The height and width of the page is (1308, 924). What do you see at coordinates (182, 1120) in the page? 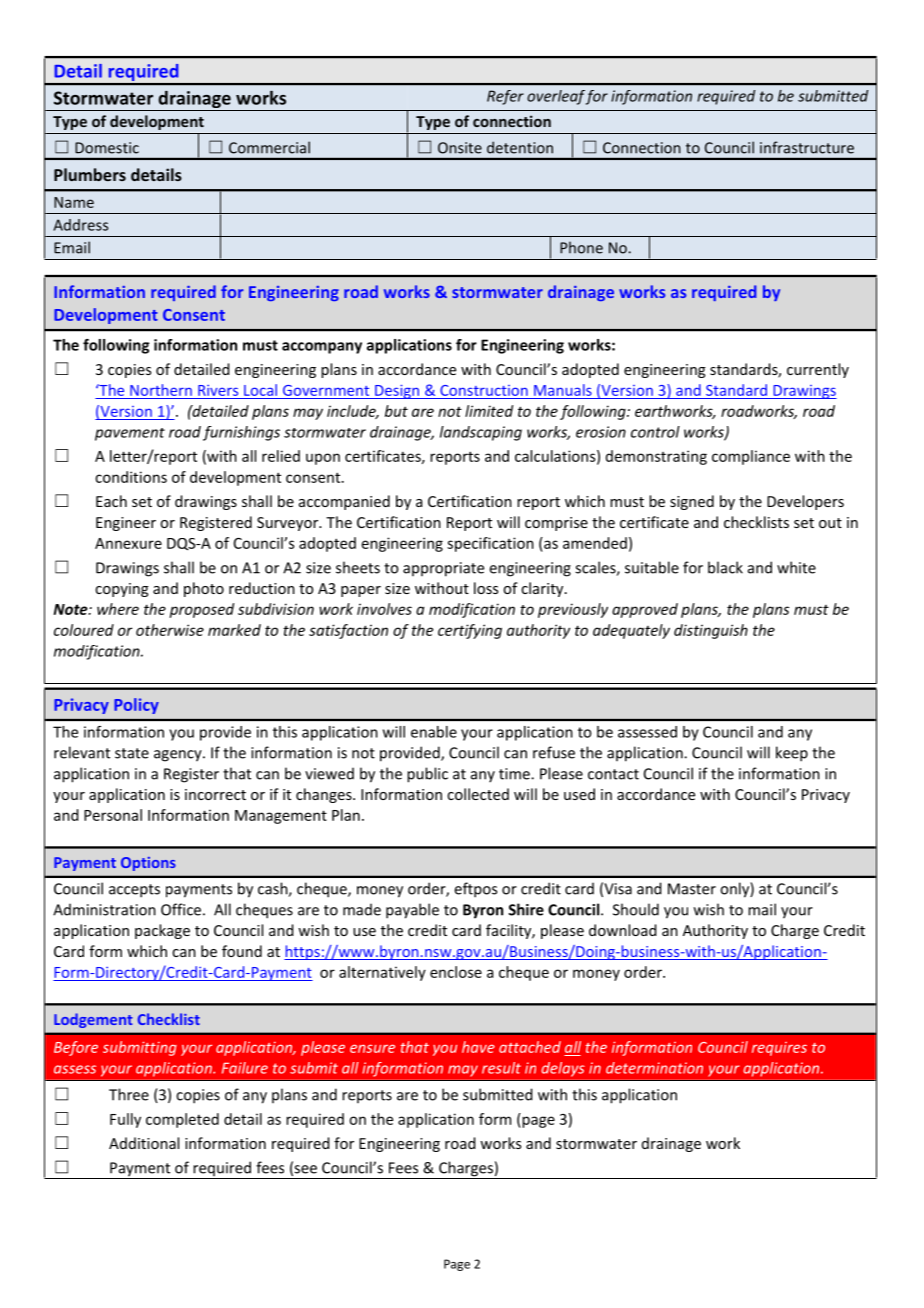
I see `completed` at bounding box center [182, 1120].
